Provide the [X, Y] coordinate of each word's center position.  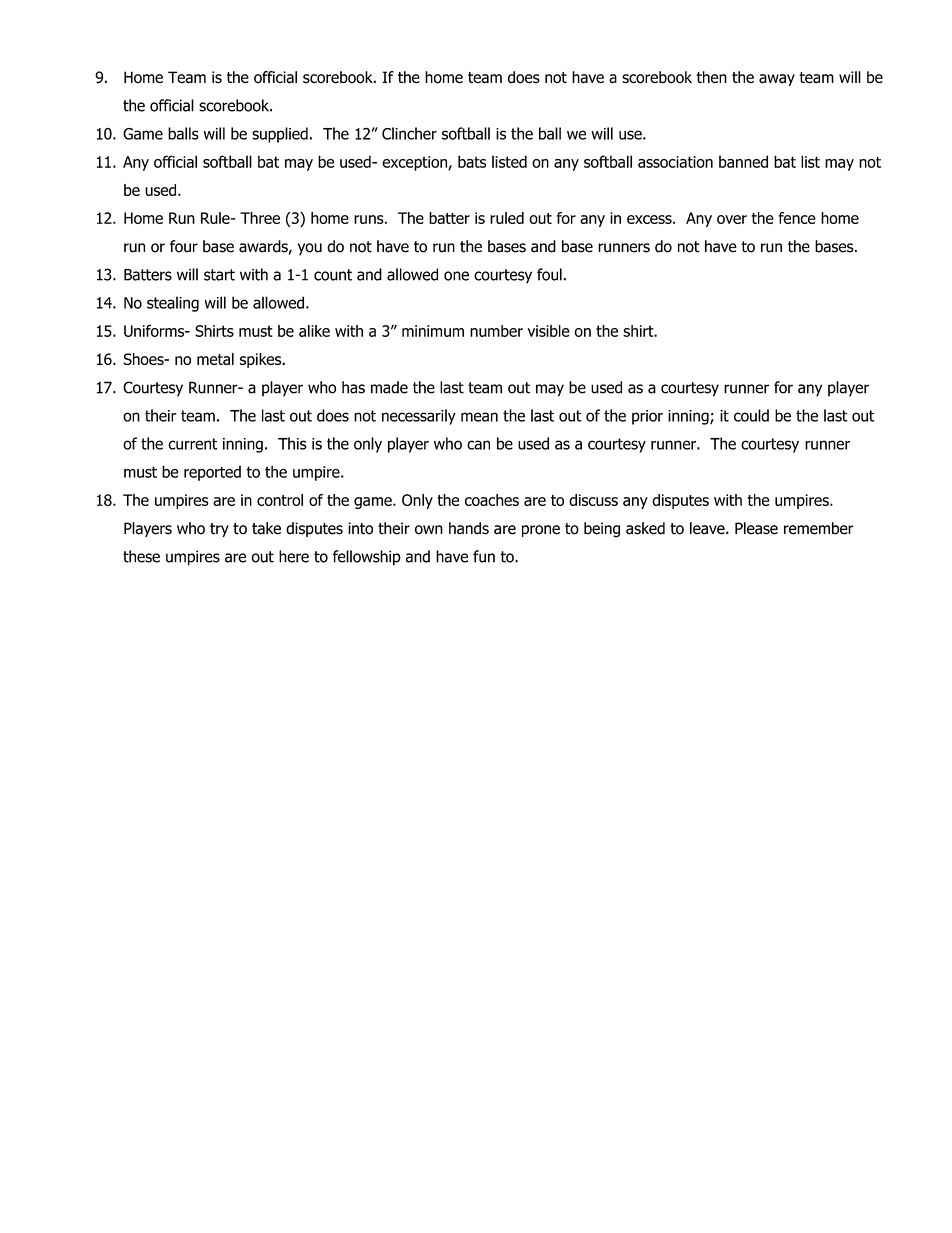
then [711, 77]
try [219, 530]
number [496, 331]
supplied [280, 135]
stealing [173, 304]
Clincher [409, 133]
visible [549, 331]
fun [484, 556]
